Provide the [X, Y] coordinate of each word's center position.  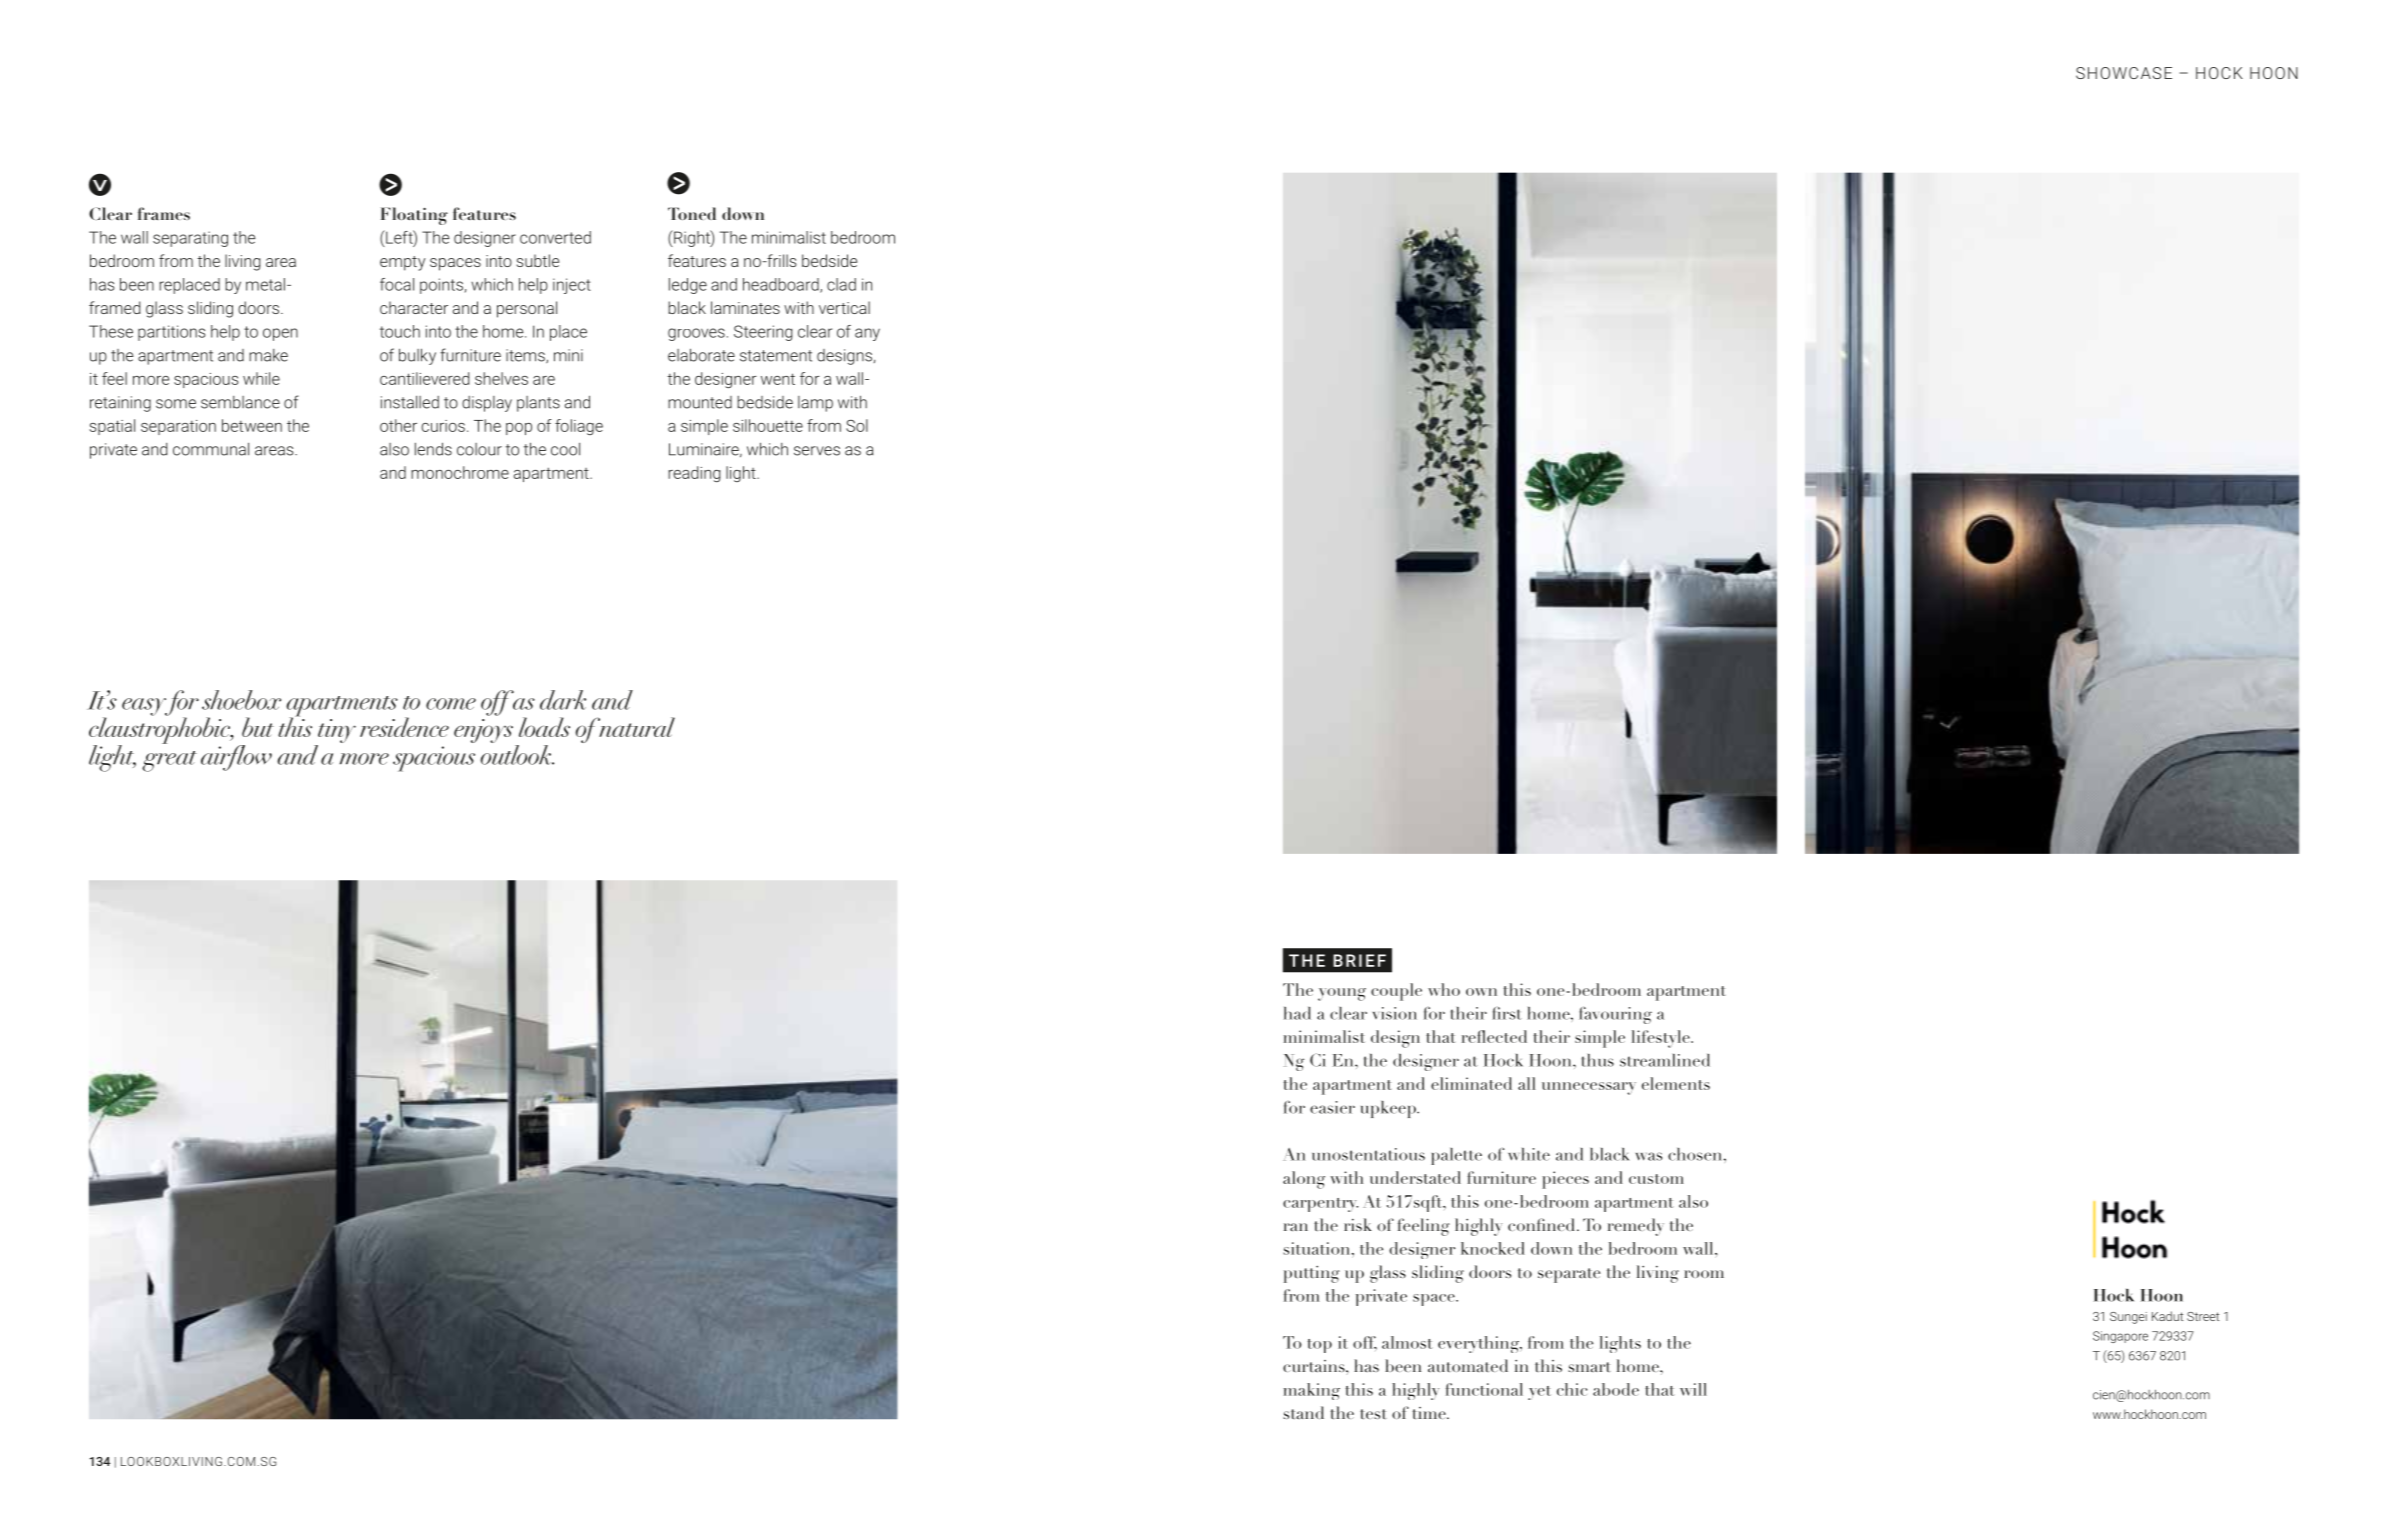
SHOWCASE [2124, 73]
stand [1303, 1412]
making [1312, 1391]
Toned [692, 213]
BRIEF [1359, 960]
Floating [414, 216]
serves [817, 451]
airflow [236, 758]
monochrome [460, 472]
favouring [1615, 1015]
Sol [857, 425]
